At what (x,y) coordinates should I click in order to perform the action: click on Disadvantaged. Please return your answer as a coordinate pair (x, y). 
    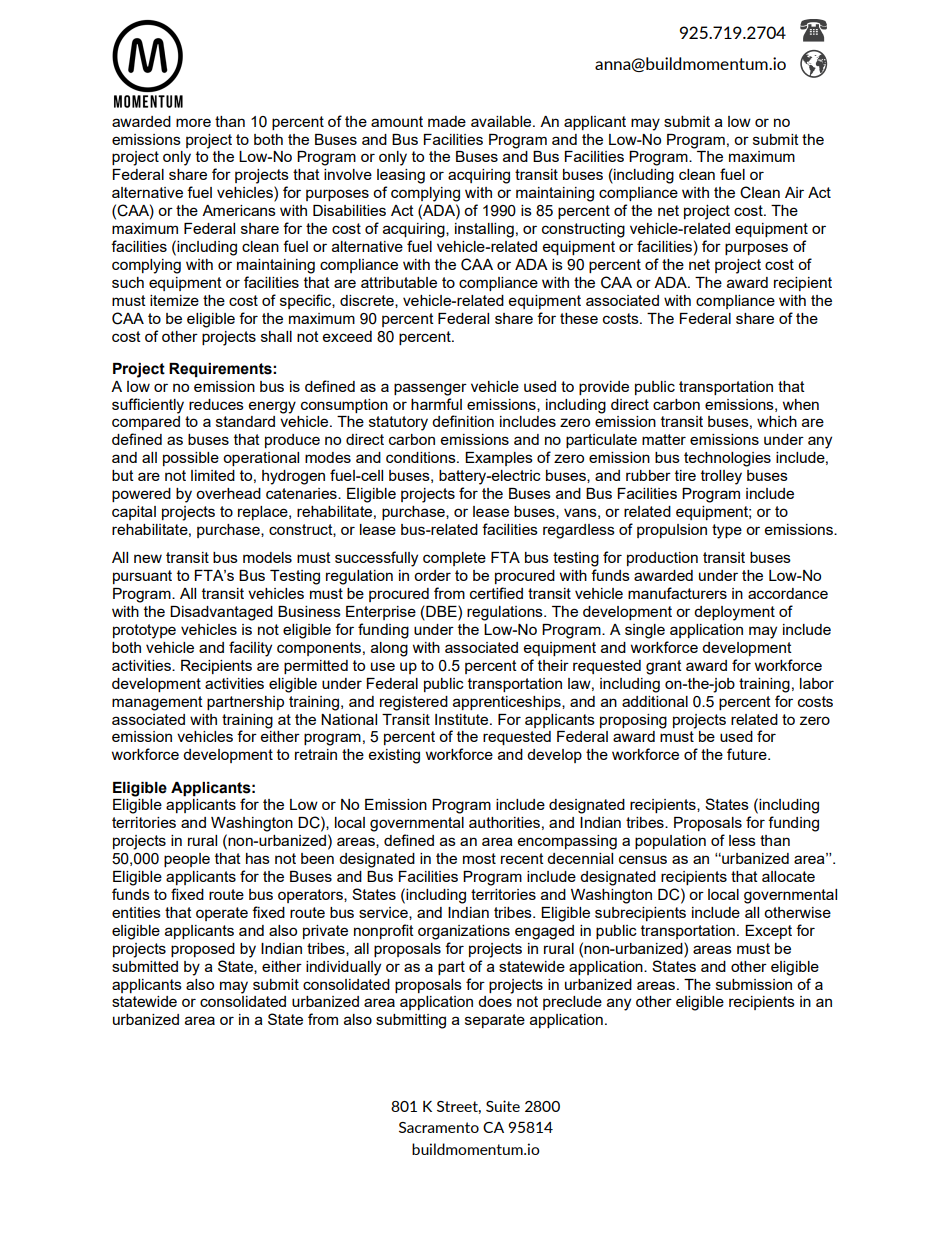
    Looking at the image, I should click on (221, 613).
